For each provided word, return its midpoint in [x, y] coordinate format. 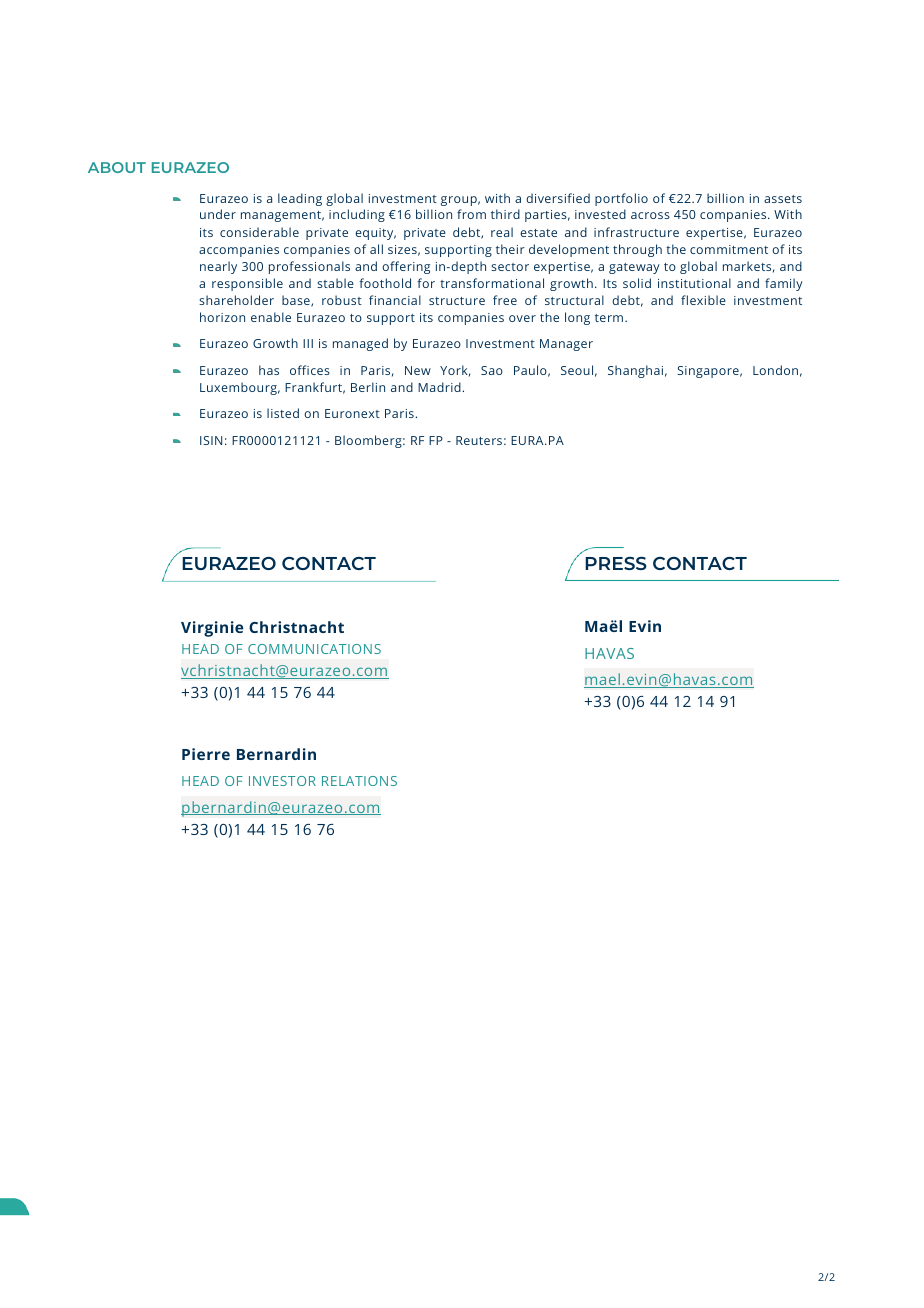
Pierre [206, 754]
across [650, 215]
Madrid [440, 387]
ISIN [211, 440]
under [218, 214]
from [471, 214]
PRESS [616, 563]
